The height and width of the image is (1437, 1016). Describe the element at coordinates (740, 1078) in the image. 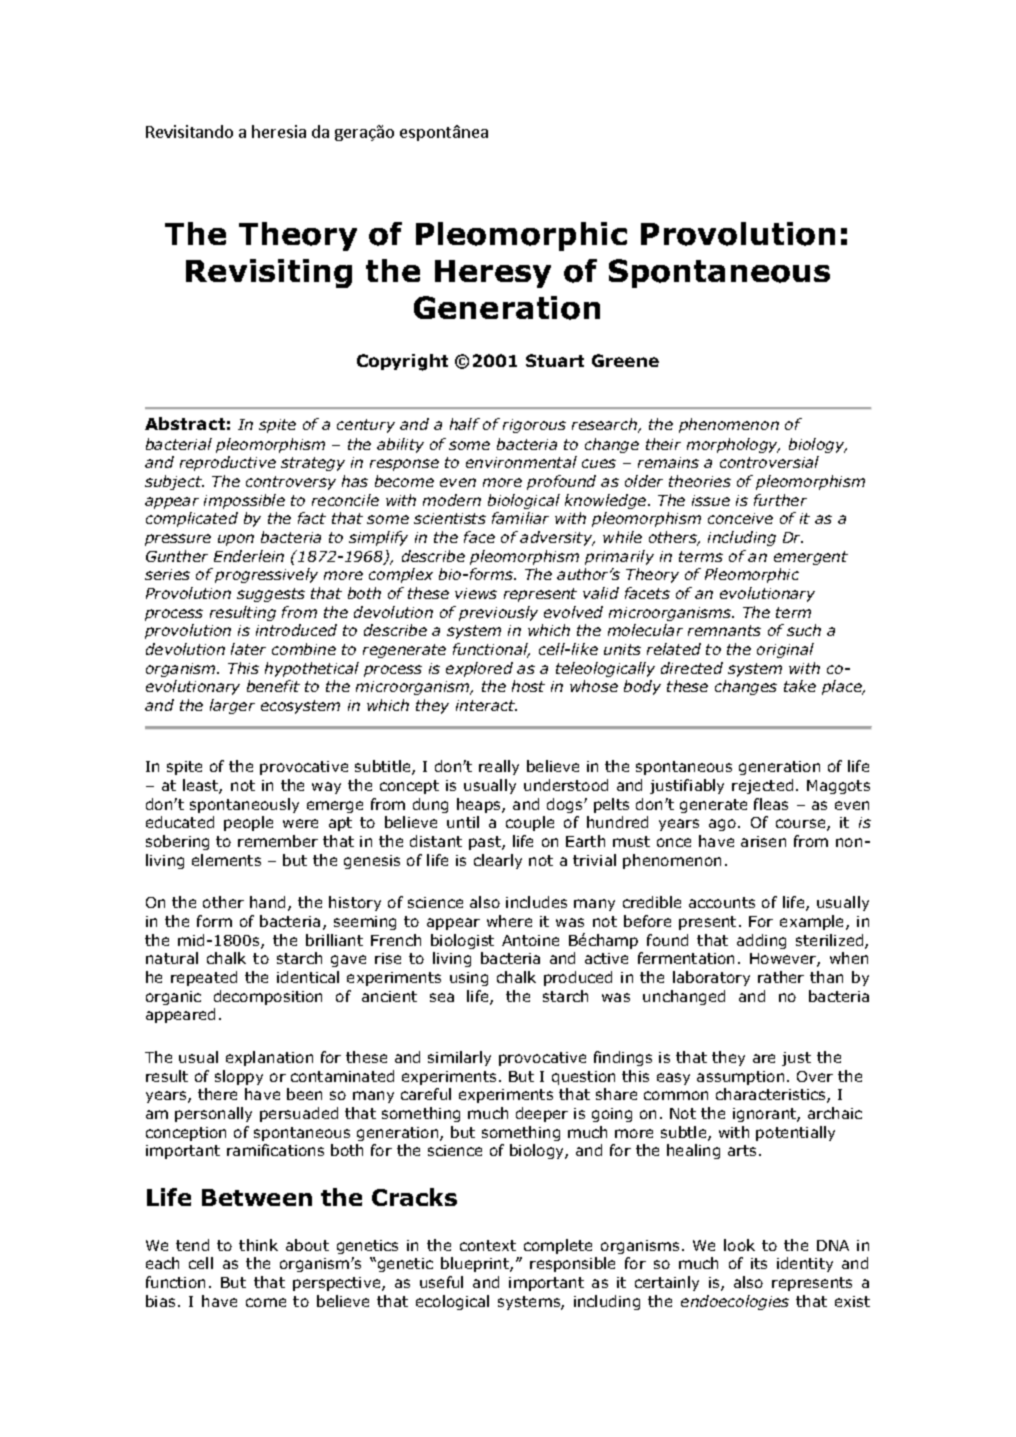

I see `assumption` at that location.
